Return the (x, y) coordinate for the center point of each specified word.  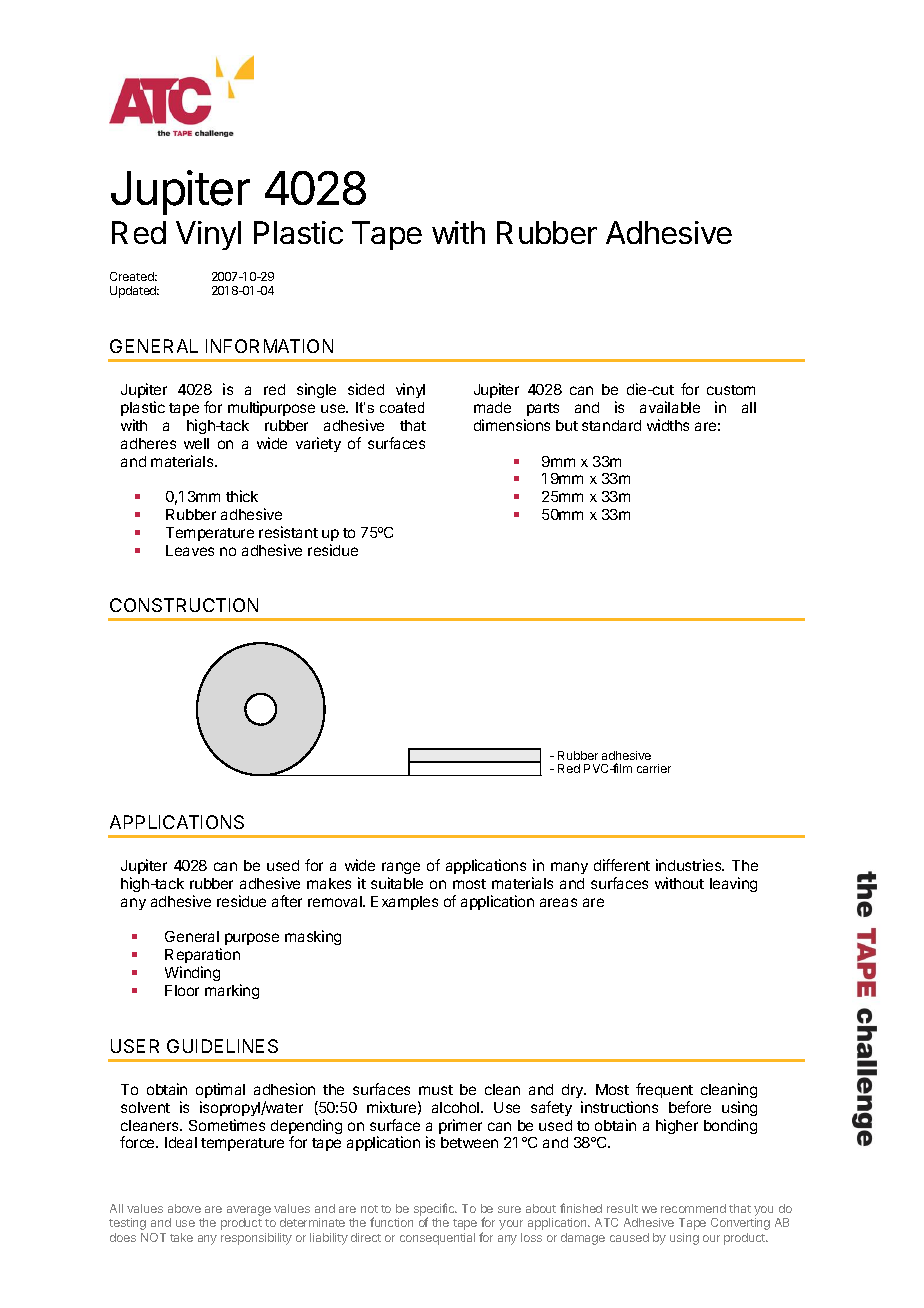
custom (731, 390)
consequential (437, 1239)
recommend (693, 1208)
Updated (134, 292)
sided (366, 389)
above (184, 1208)
